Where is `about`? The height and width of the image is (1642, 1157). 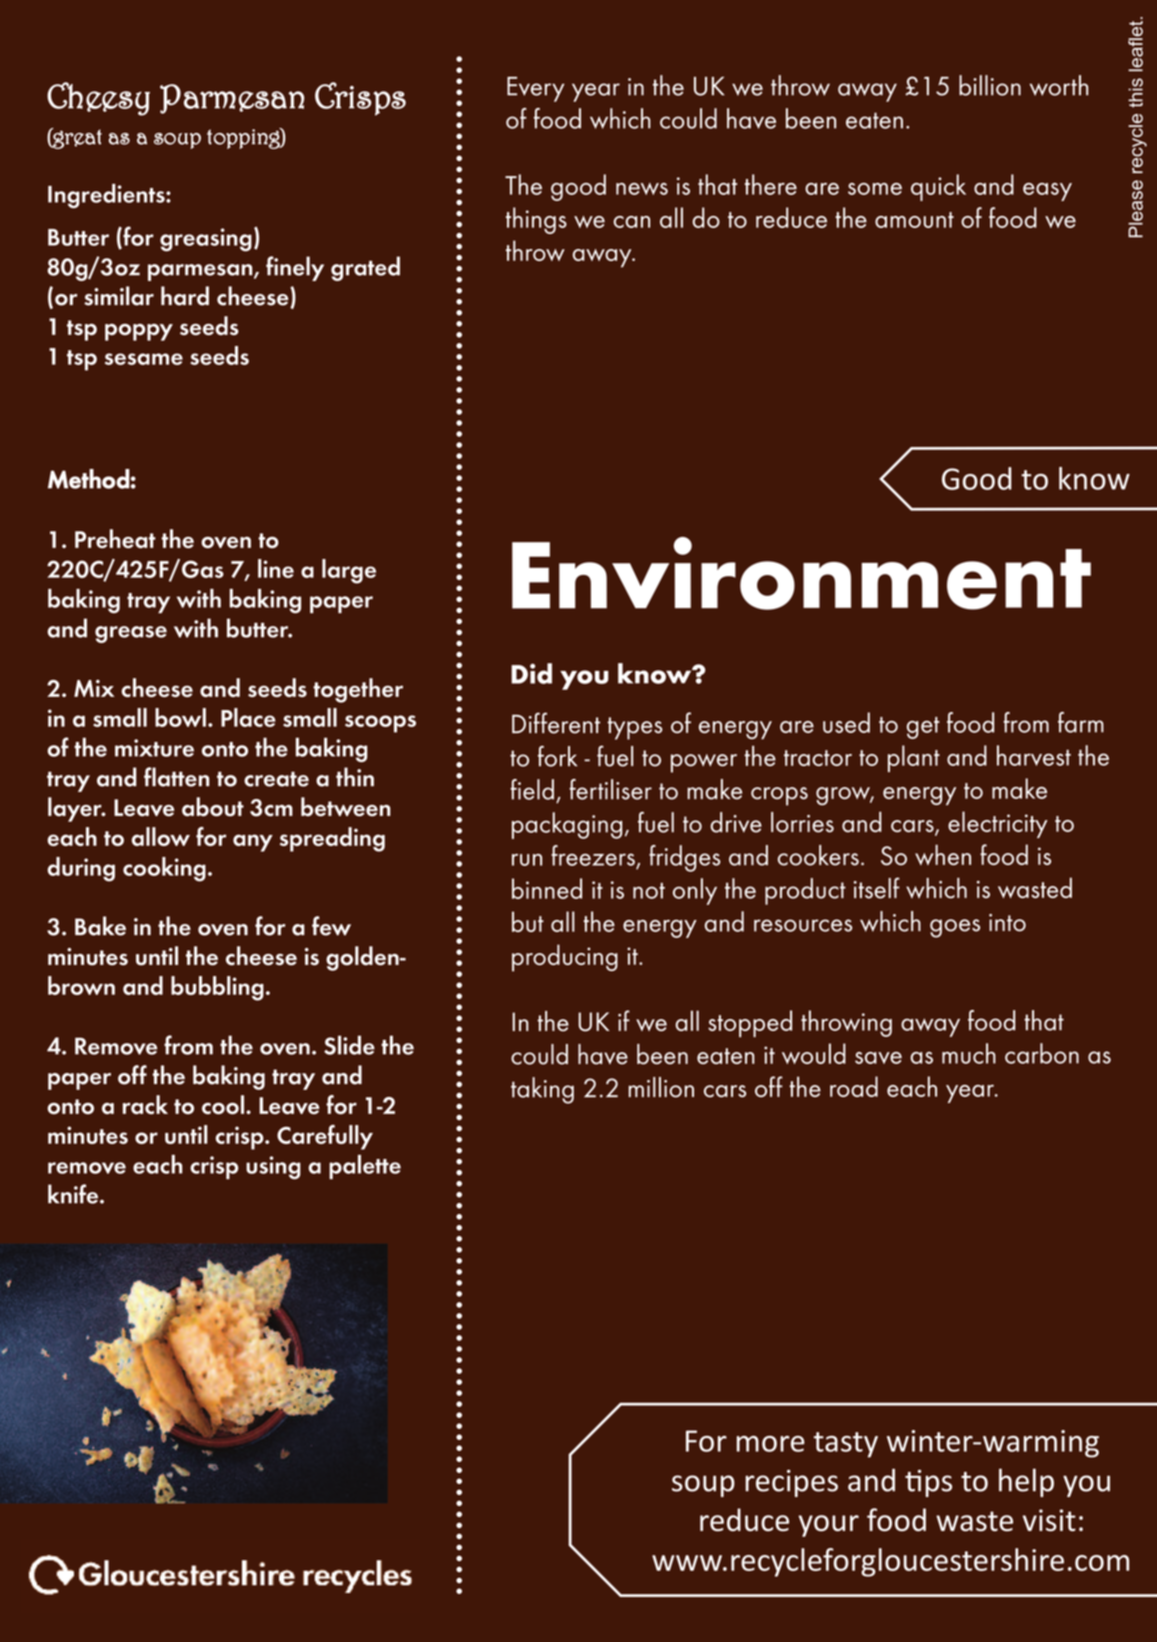 about is located at coordinates (213, 807).
